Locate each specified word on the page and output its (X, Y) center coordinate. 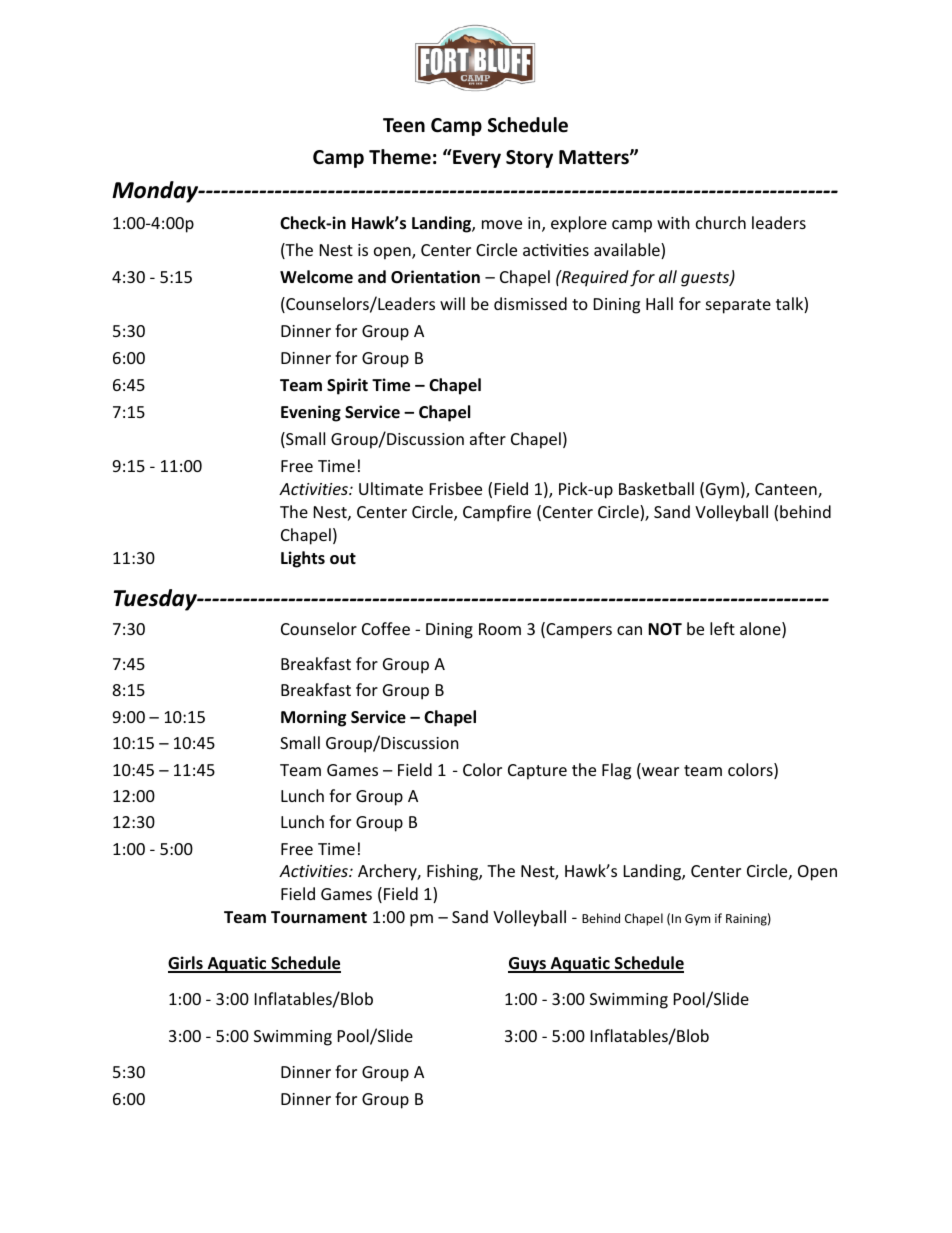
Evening (311, 413)
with (673, 222)
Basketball (656, 488)
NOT (665, 629)
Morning (313, 718)
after (488, 438)
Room (500, 629)
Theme (400, 157)
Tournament (319, 917)
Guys (528, 965)
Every (476, 158)
